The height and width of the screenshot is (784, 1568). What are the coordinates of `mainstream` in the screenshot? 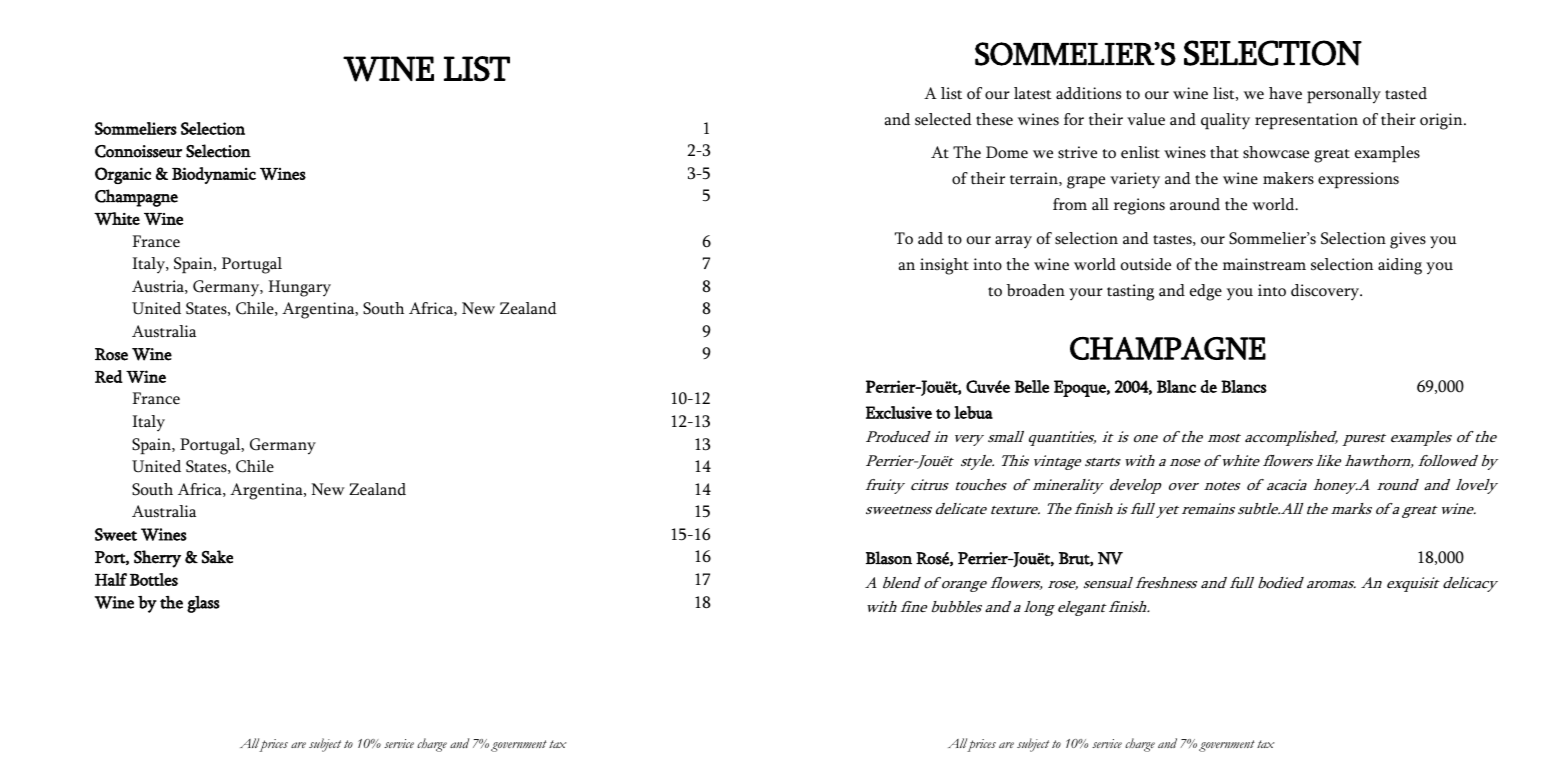 It's located at (1264, 264).
